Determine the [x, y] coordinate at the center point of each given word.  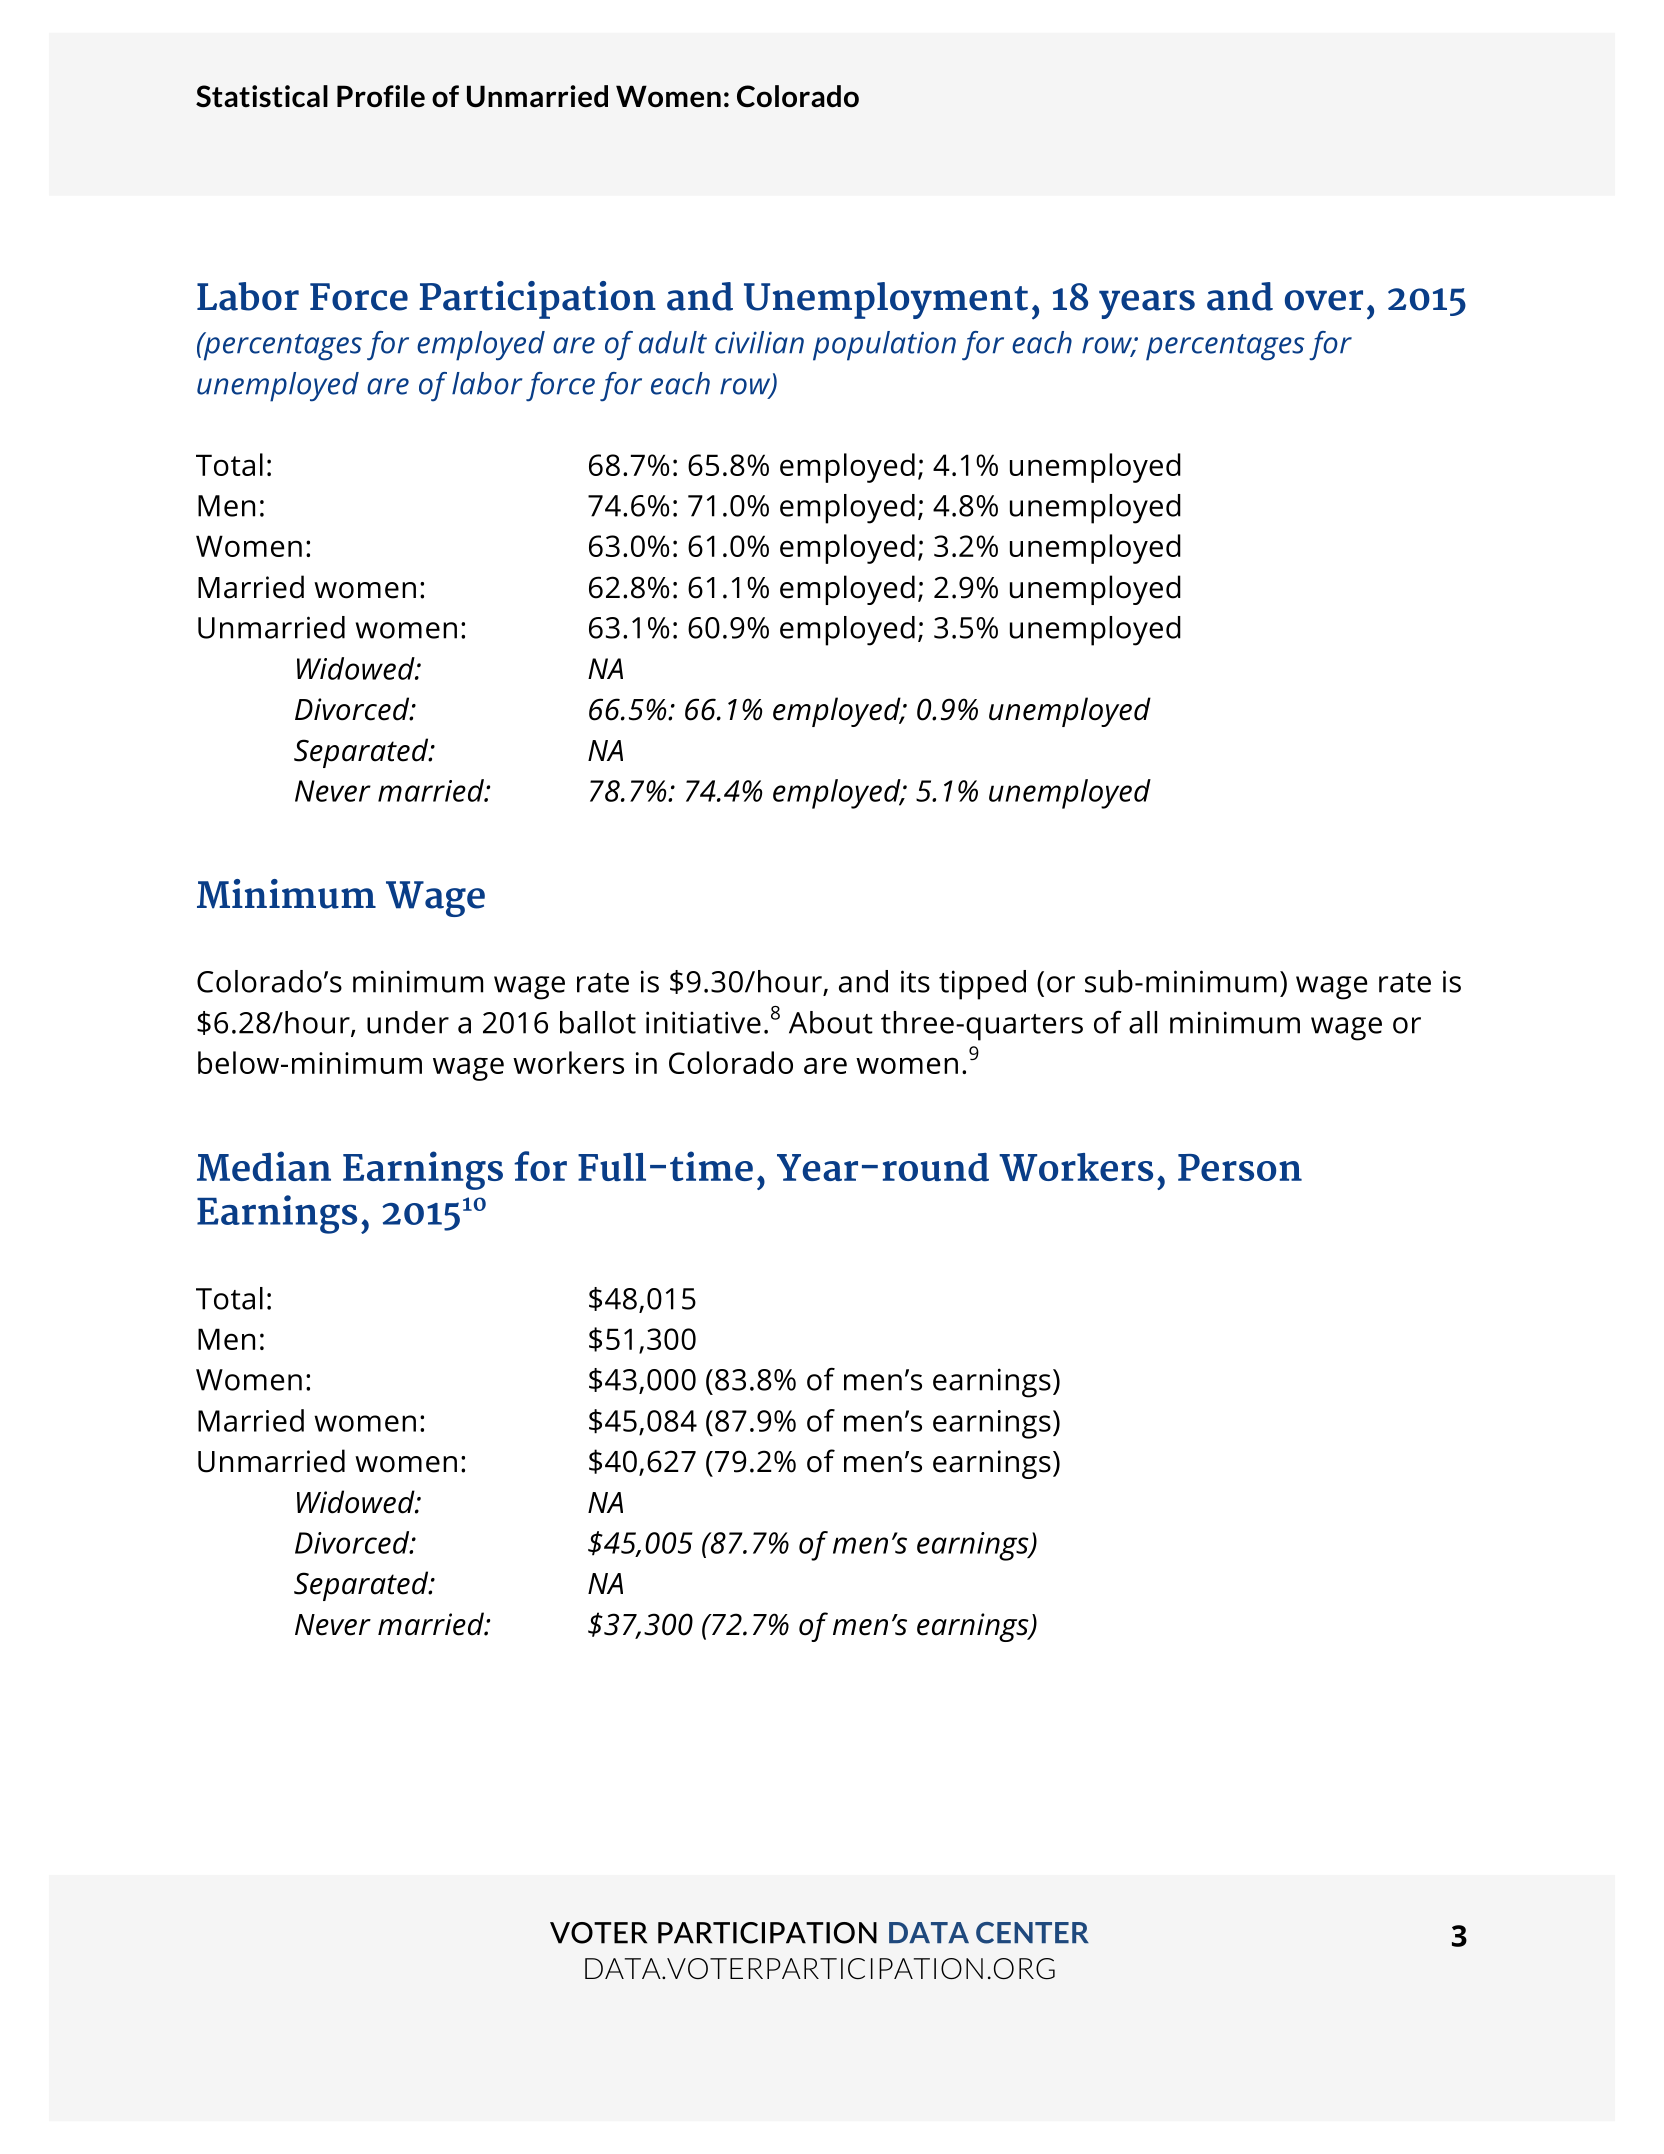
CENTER [1032, 1933]
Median [264, 1166]
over [1324, 300]
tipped [982, 985]
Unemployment [886, 300]
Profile [381, 96]
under [408, 1022]
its [915, 981]
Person [1240, 1167]
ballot [598, 1022]
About [831, 1022]
